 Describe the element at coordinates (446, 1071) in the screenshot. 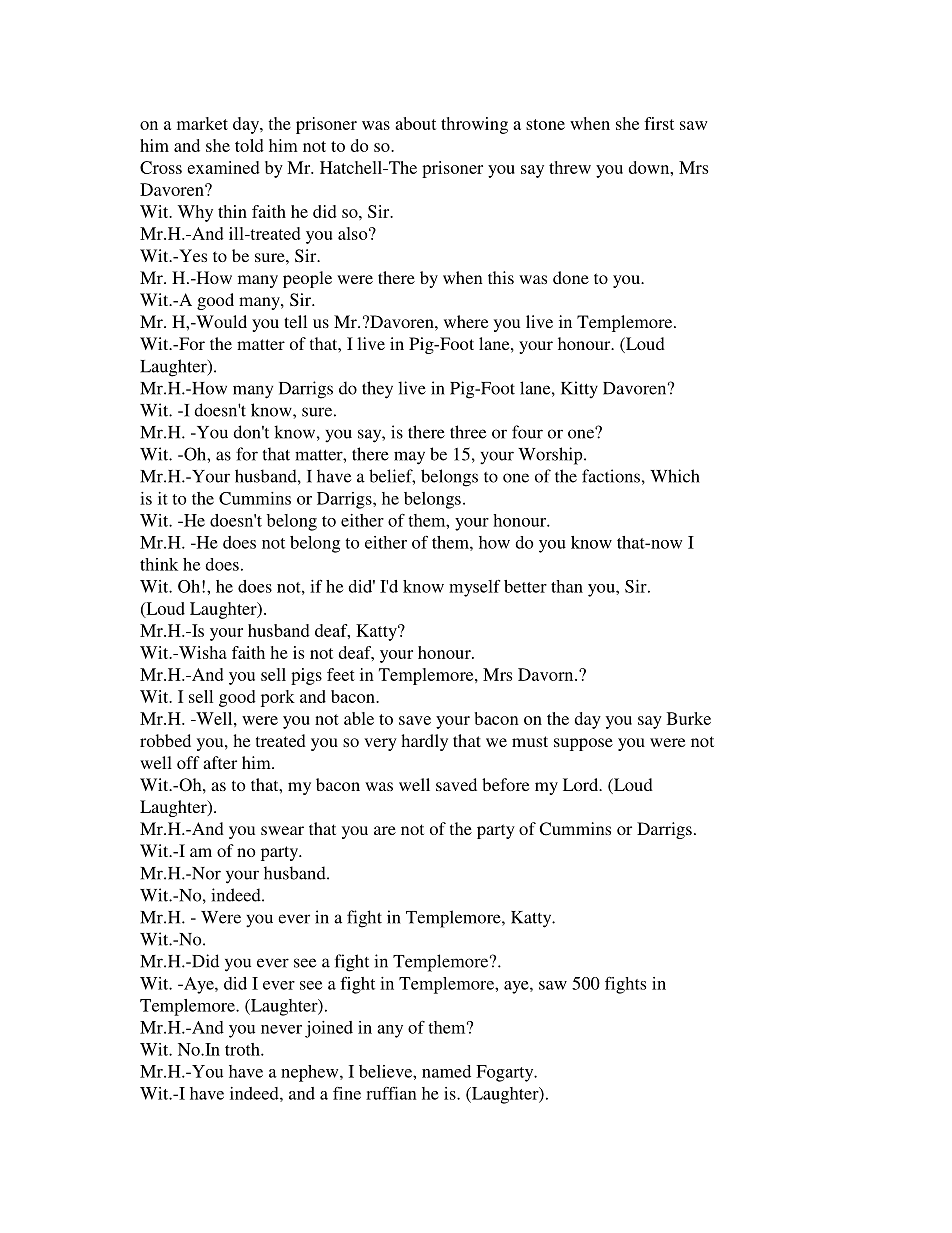

I see `named` at that location.
